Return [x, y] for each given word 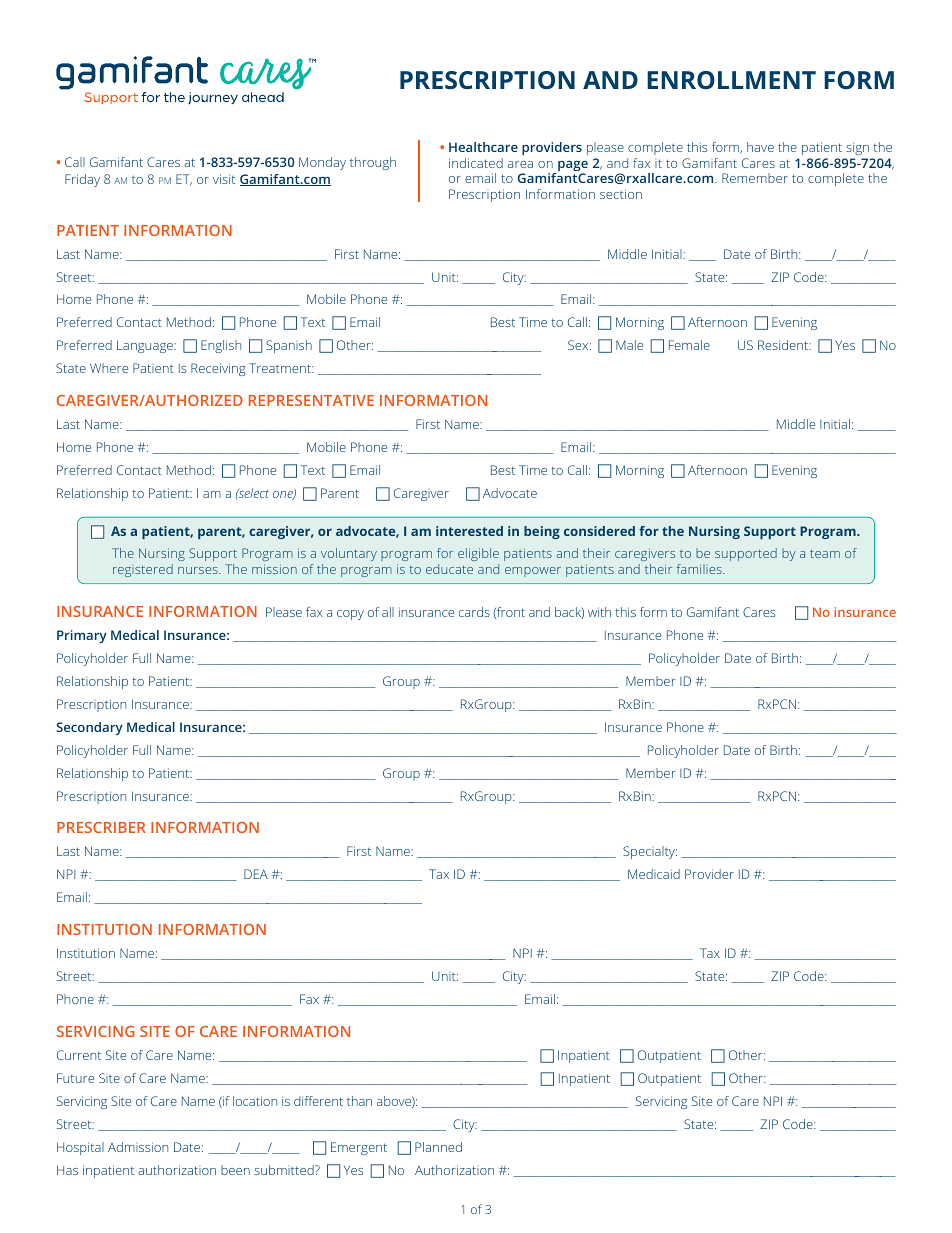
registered [143, 570]
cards [474, 612]
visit [224, 179]
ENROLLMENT [731, 80]
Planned [438, 1147]
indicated [476, 163]
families [700, 569]
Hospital [80, 1148]
